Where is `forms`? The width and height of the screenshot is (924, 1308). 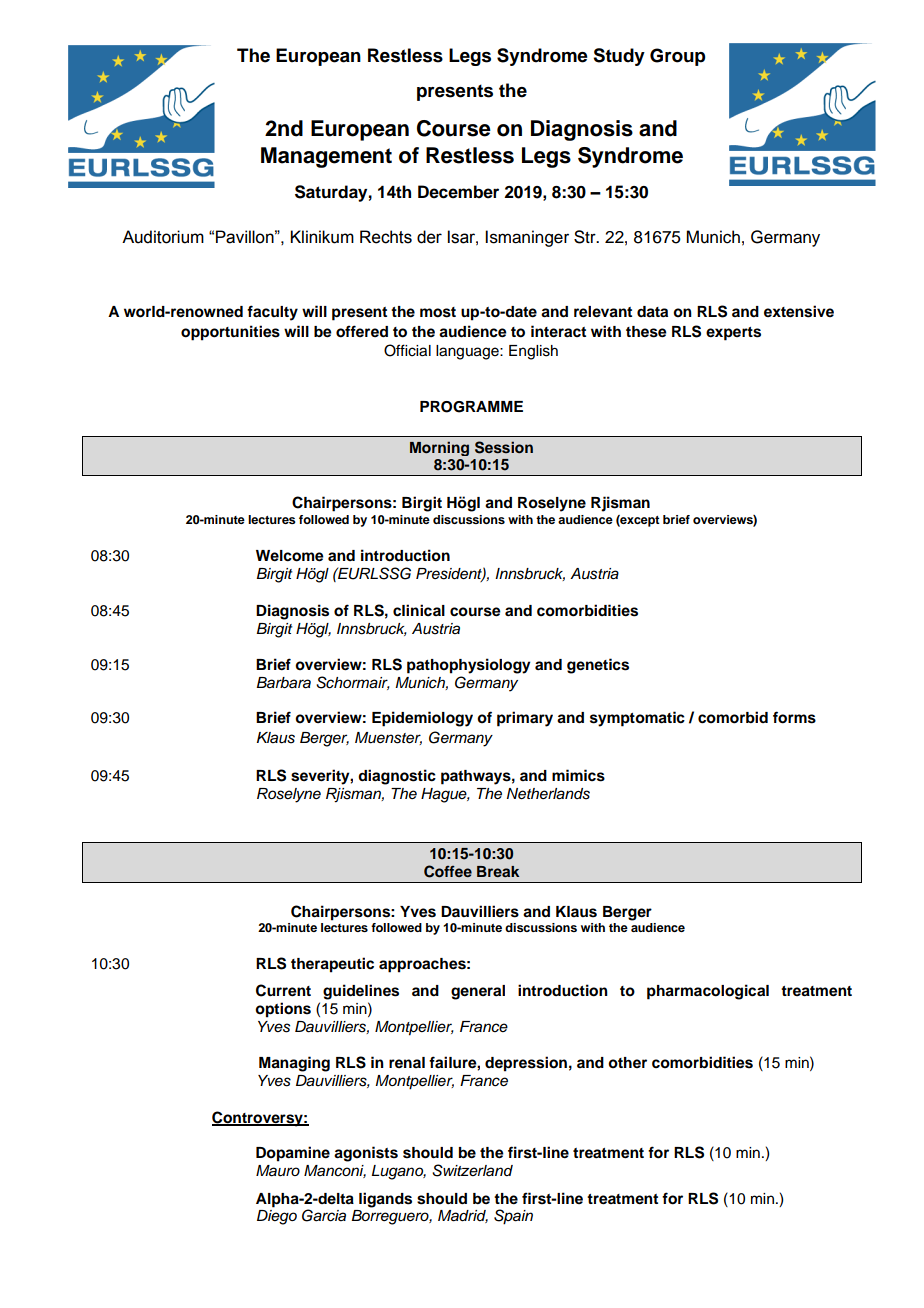
forms is located at coordinates (794, 717).
